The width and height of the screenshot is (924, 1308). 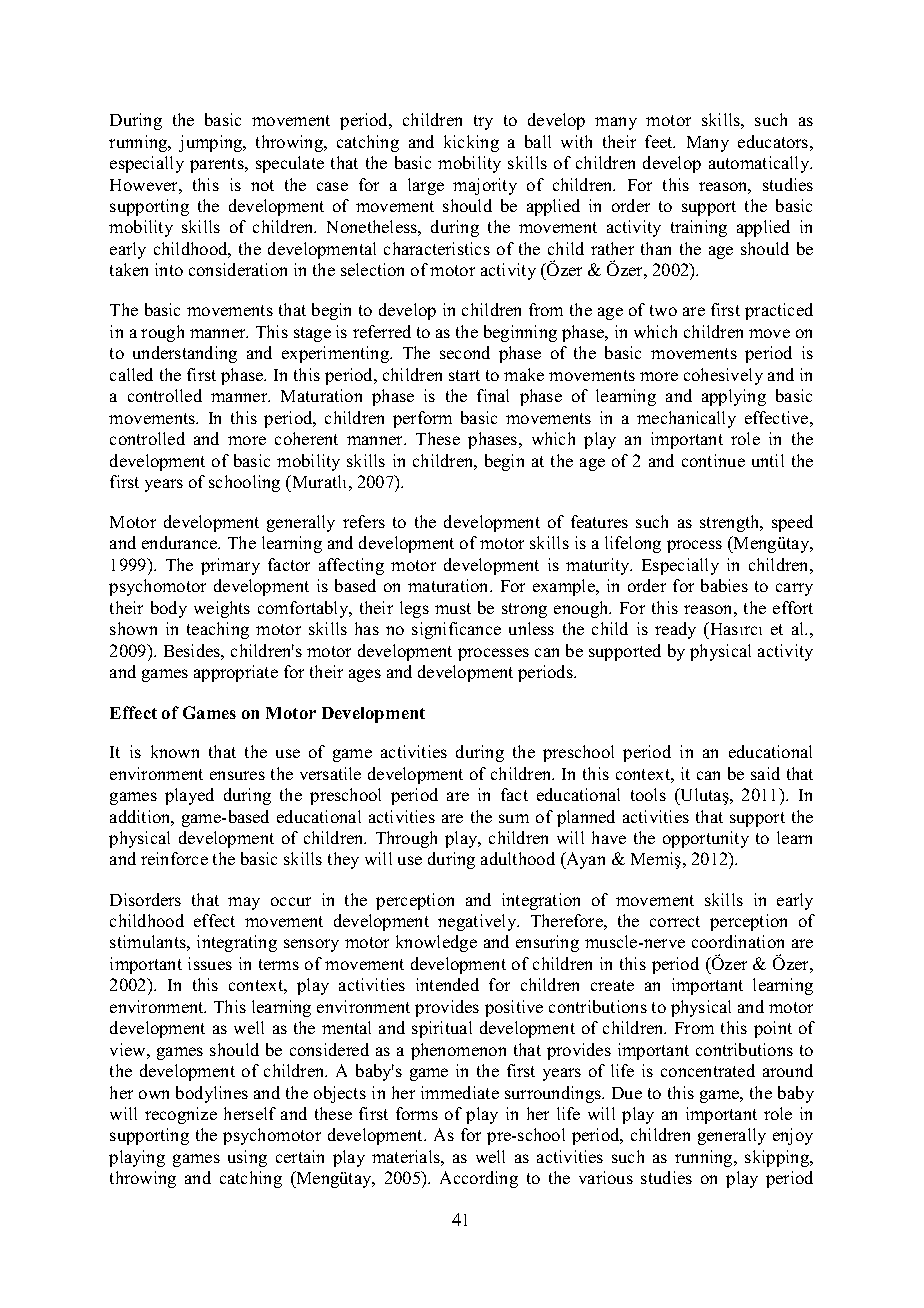 What do you see at coordinates (479, 1179) in the screenshot?
I see `According` at bounding box center [479, 1179].
